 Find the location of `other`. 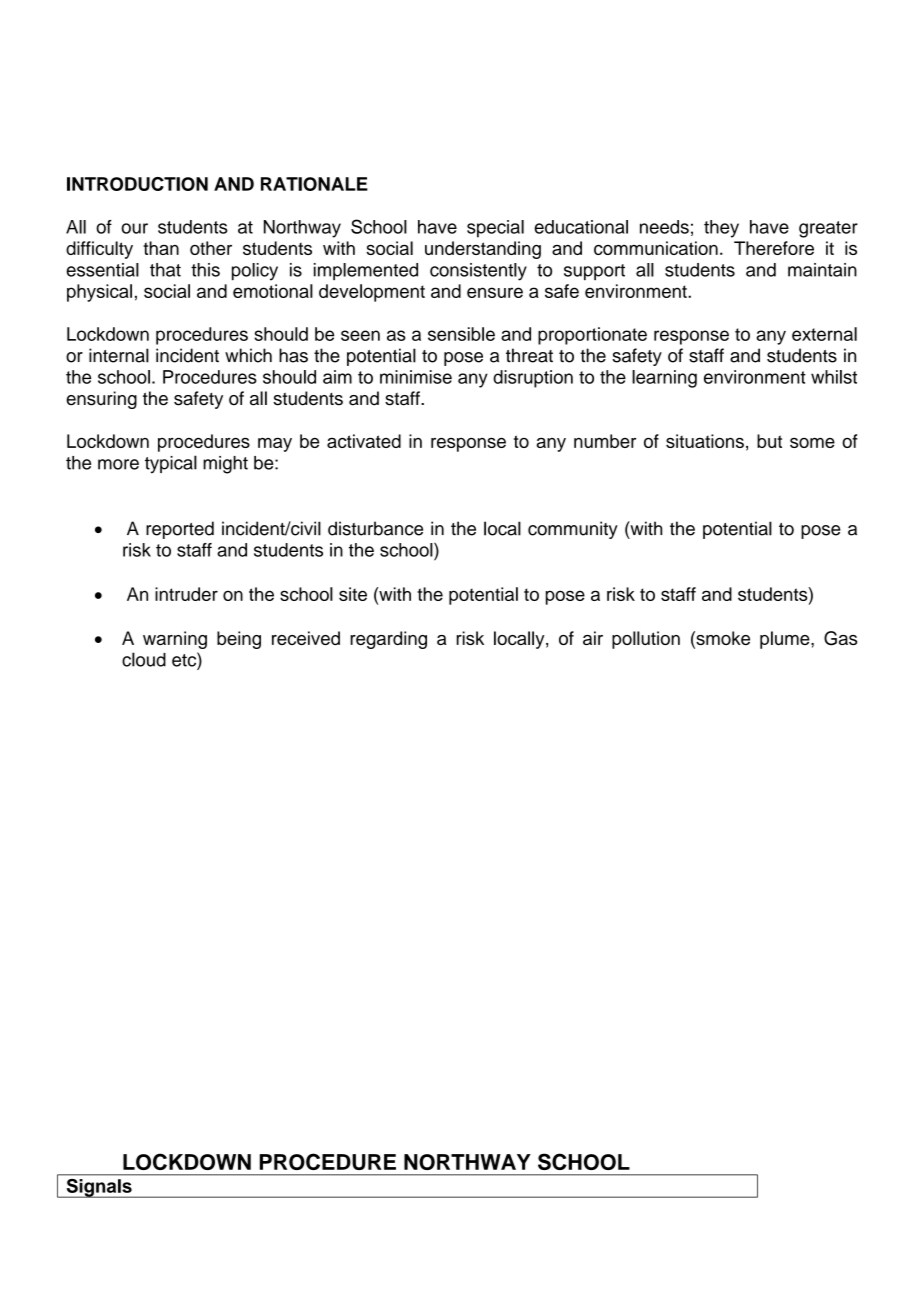

other is located at coordinates (211, 248).
